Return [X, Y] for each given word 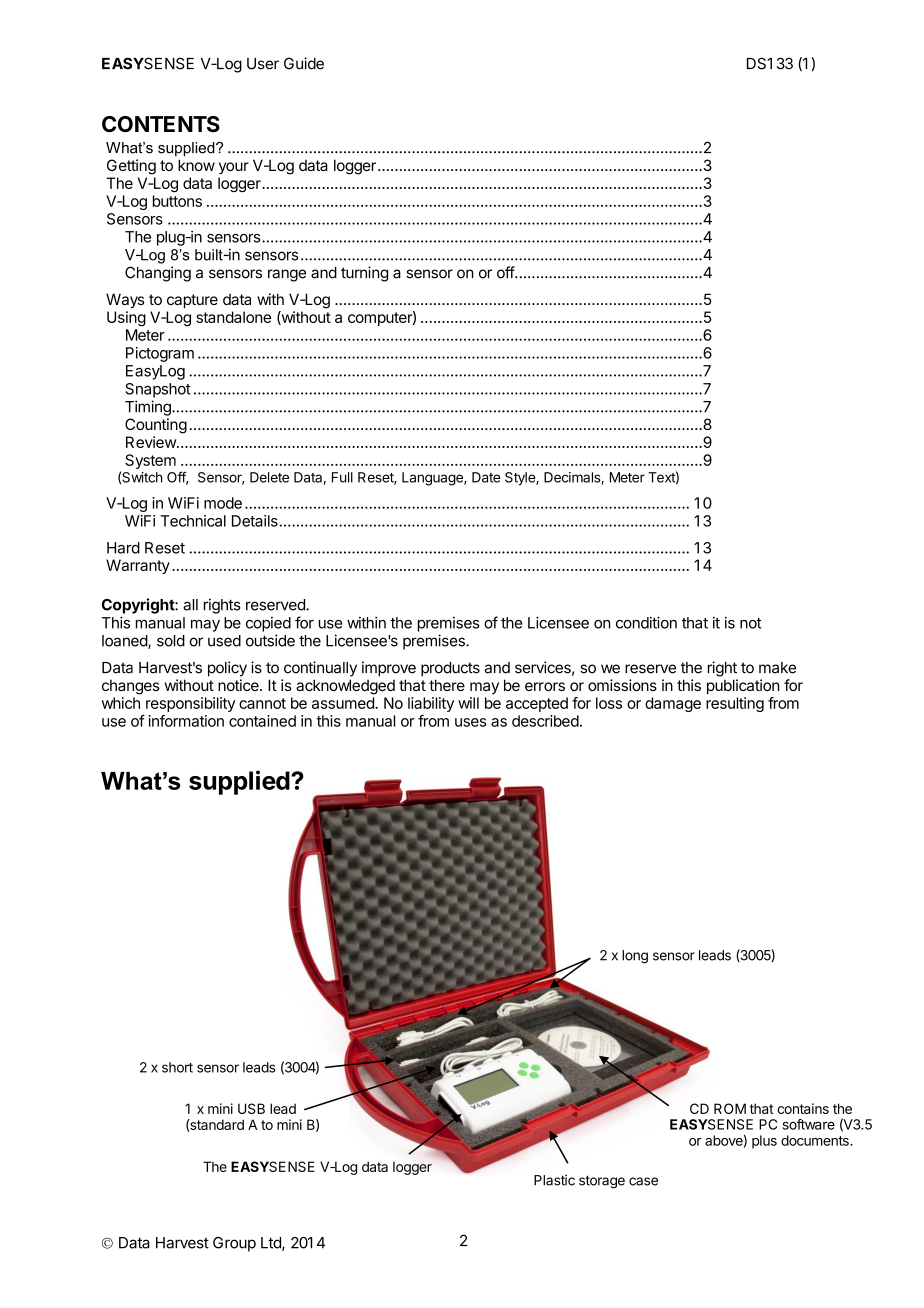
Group [234, 1244]
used [224, 641]
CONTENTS [161, 124]
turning [364, 274]
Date [486, 477]
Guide [304, 63]
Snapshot [158, 390]
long [635, 957]
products [450, 669]
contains [803, 1108]
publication [743, 686]
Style [521, 479]
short [177, 1067]
